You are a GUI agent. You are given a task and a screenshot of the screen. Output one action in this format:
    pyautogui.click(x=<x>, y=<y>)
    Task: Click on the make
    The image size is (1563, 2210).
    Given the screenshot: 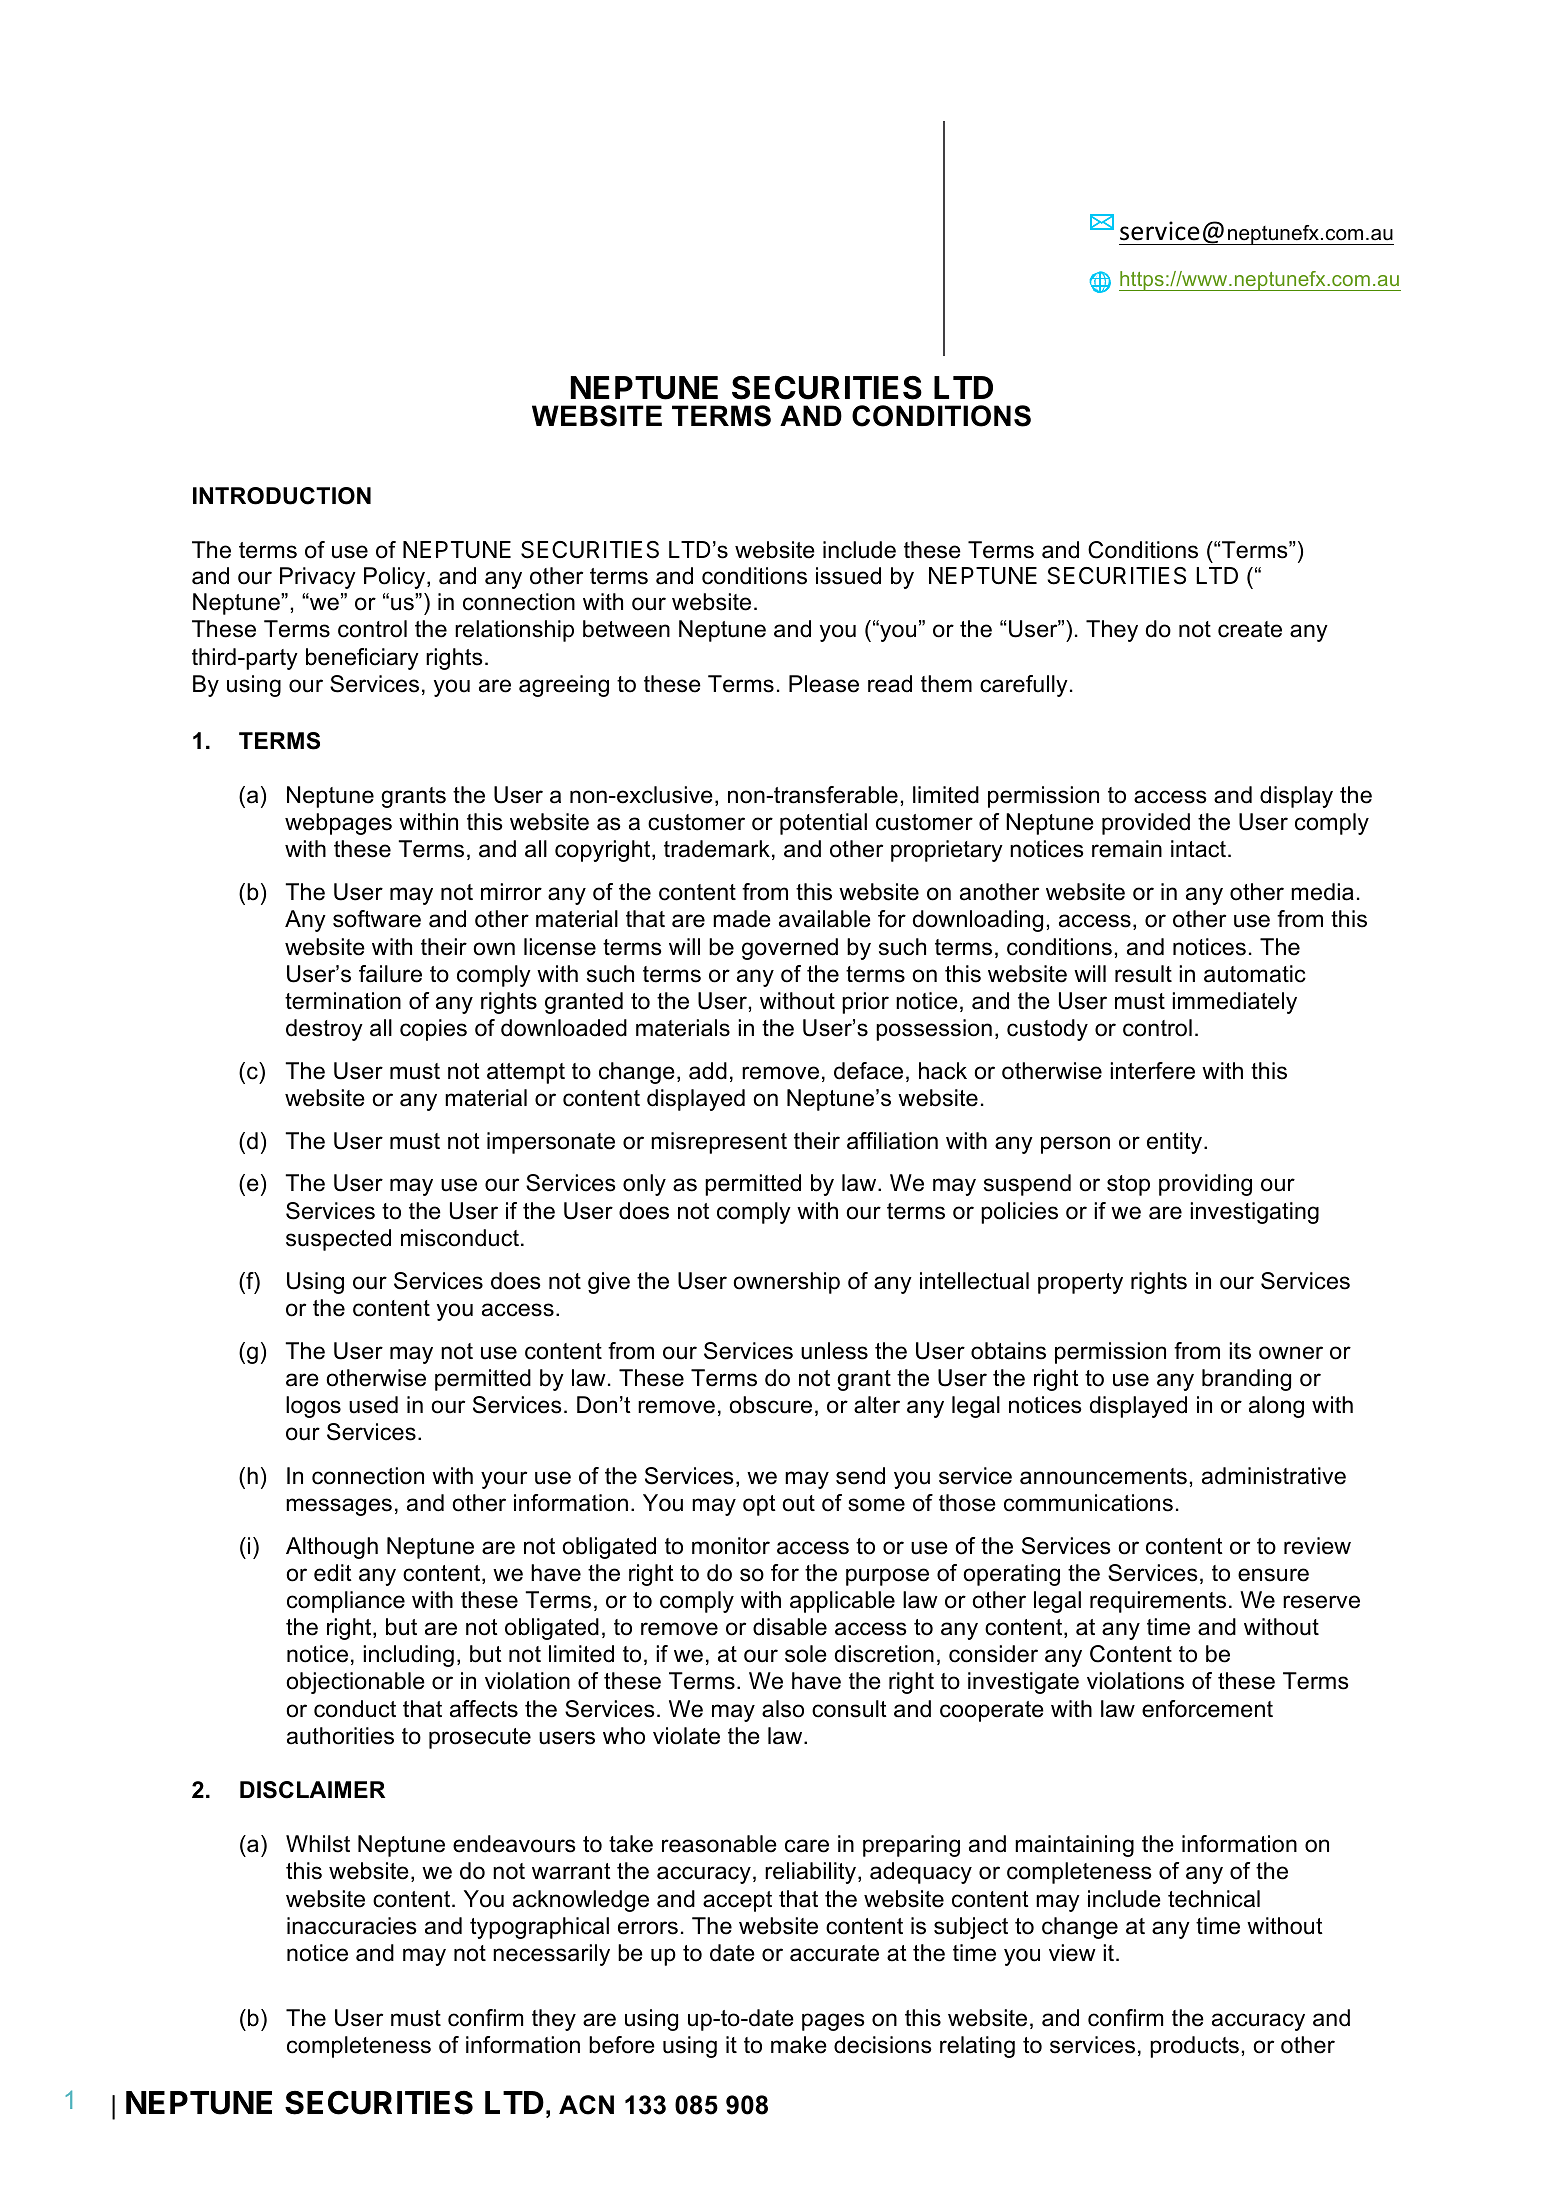 What is the action you would take?
    pyautogui.click(x=799, y=2045)
